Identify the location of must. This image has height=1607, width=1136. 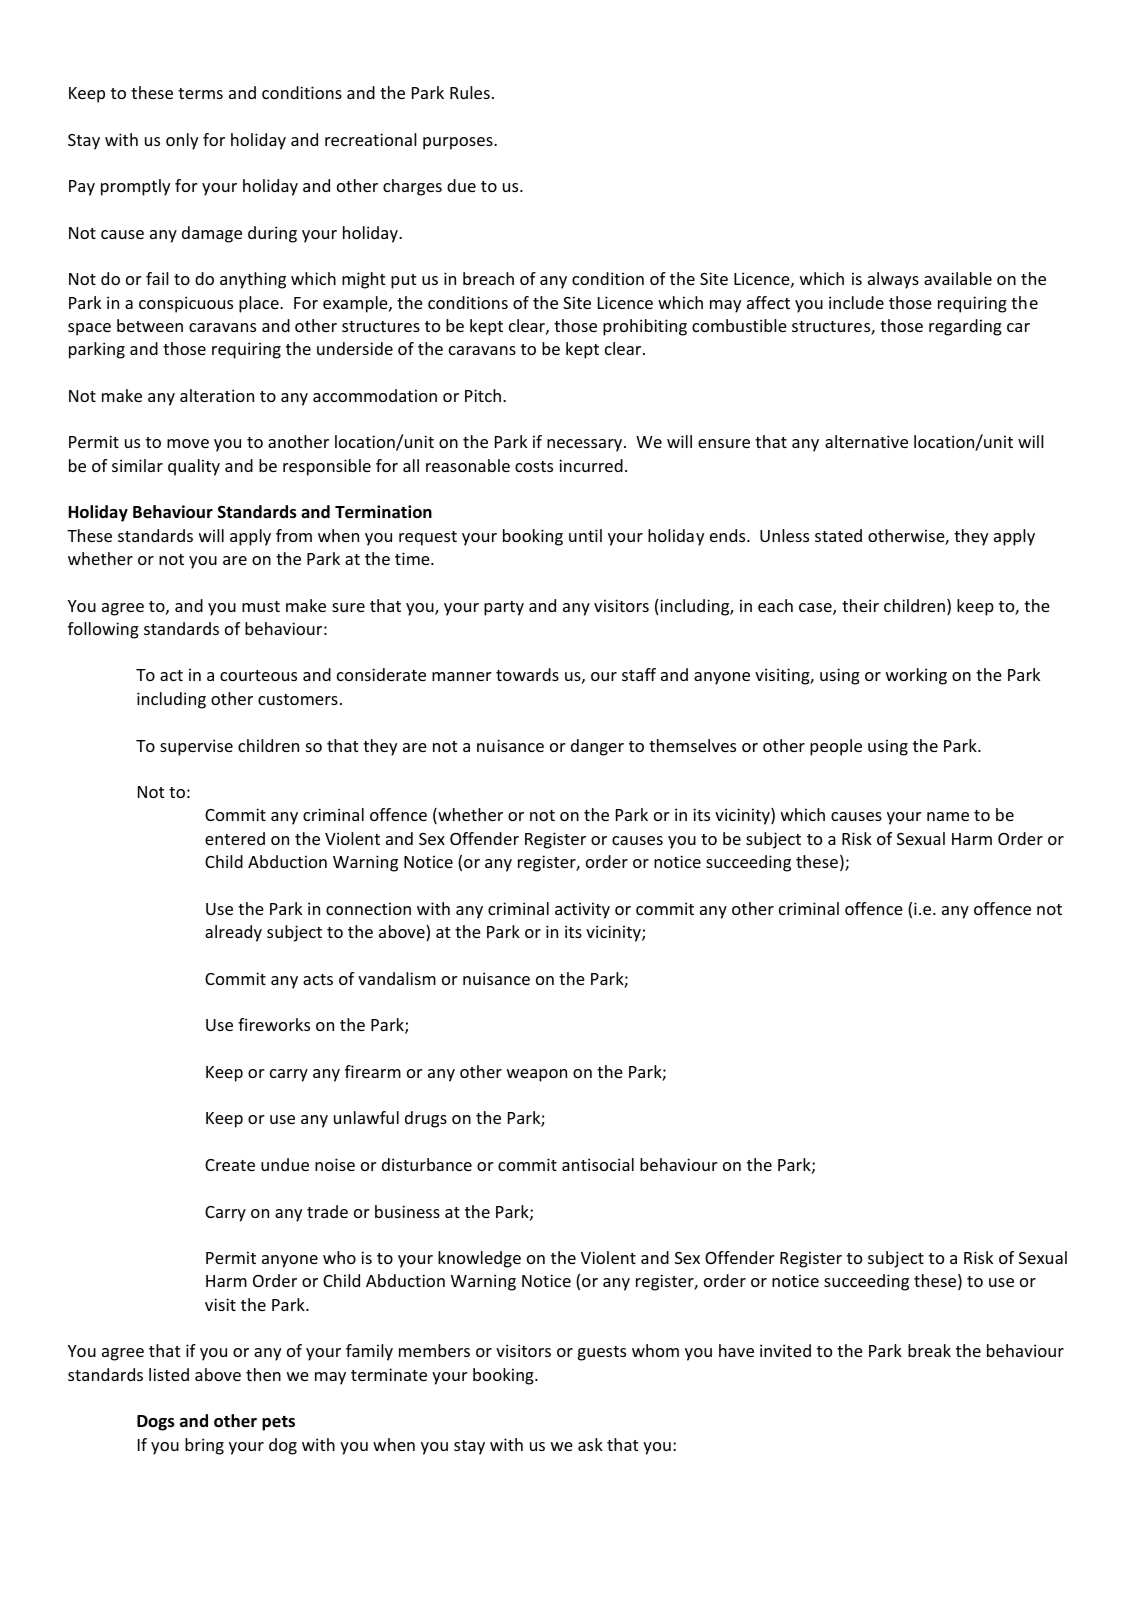
(261, 606).
